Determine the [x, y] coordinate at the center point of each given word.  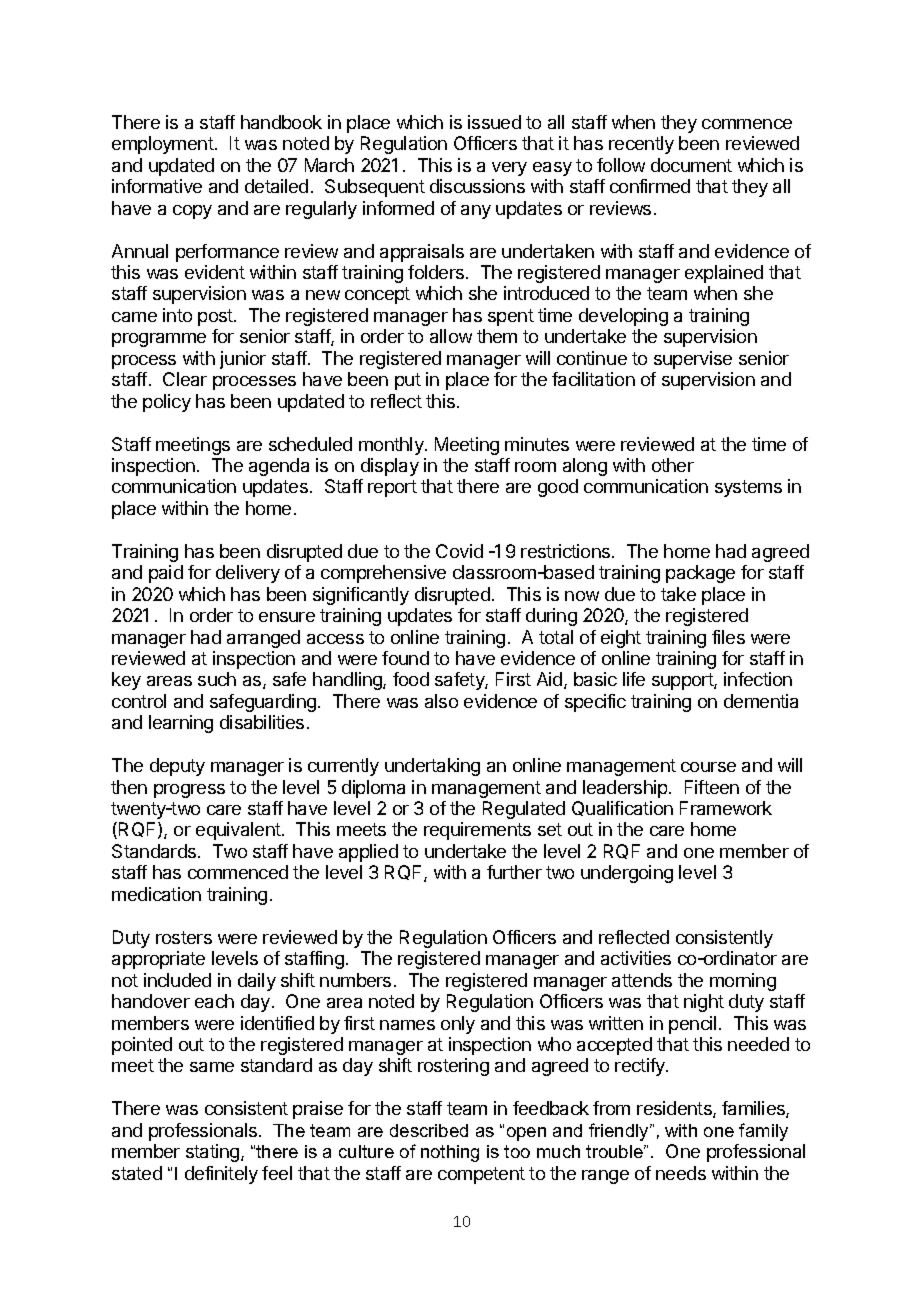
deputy [177, 767]
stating [214, 1153]
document [691, 165]
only [458, 1025]
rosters [184, 937]
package [700, 574]
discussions [477, 186]
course [708, 767]
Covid [459, 551]
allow [451, 336]
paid [166, 574]
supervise [693, 360]
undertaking [432, 767]
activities [636, 958]
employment [163, 145]
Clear [185, 379]
